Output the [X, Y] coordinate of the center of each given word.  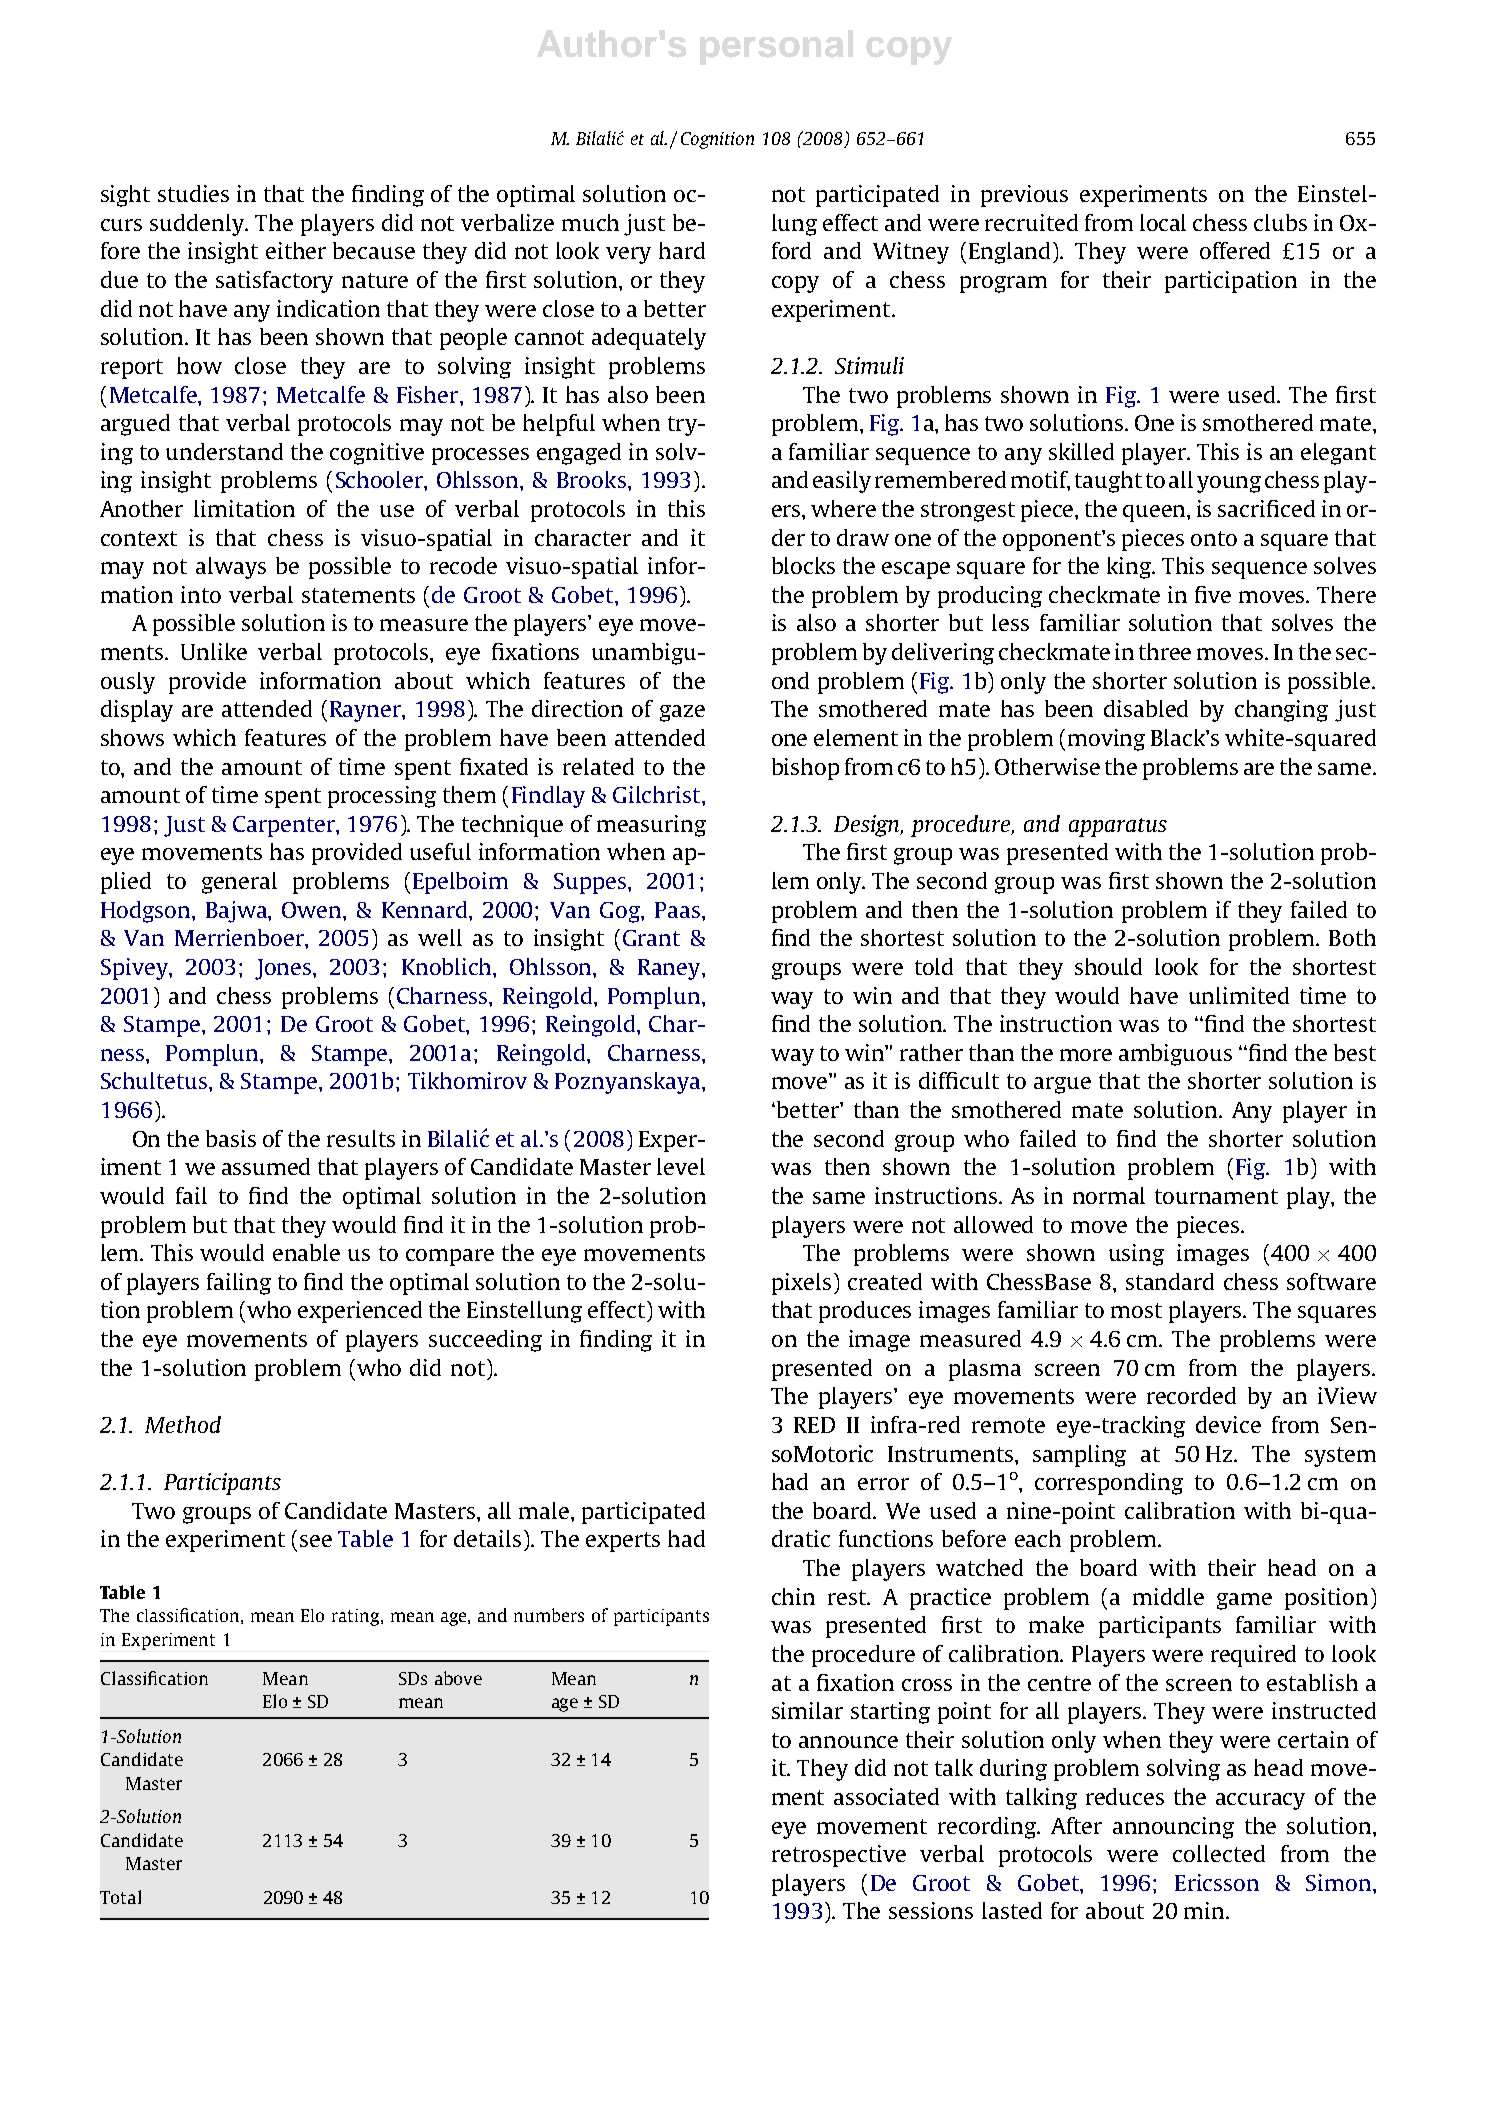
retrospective [839, 1856]
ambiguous [1175, 1055]
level [681, 1166]
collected [1219, 1853]
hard [682, 250]
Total [120, 1897]
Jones [284, 969]
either [296, 250]
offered [1235, 250]
